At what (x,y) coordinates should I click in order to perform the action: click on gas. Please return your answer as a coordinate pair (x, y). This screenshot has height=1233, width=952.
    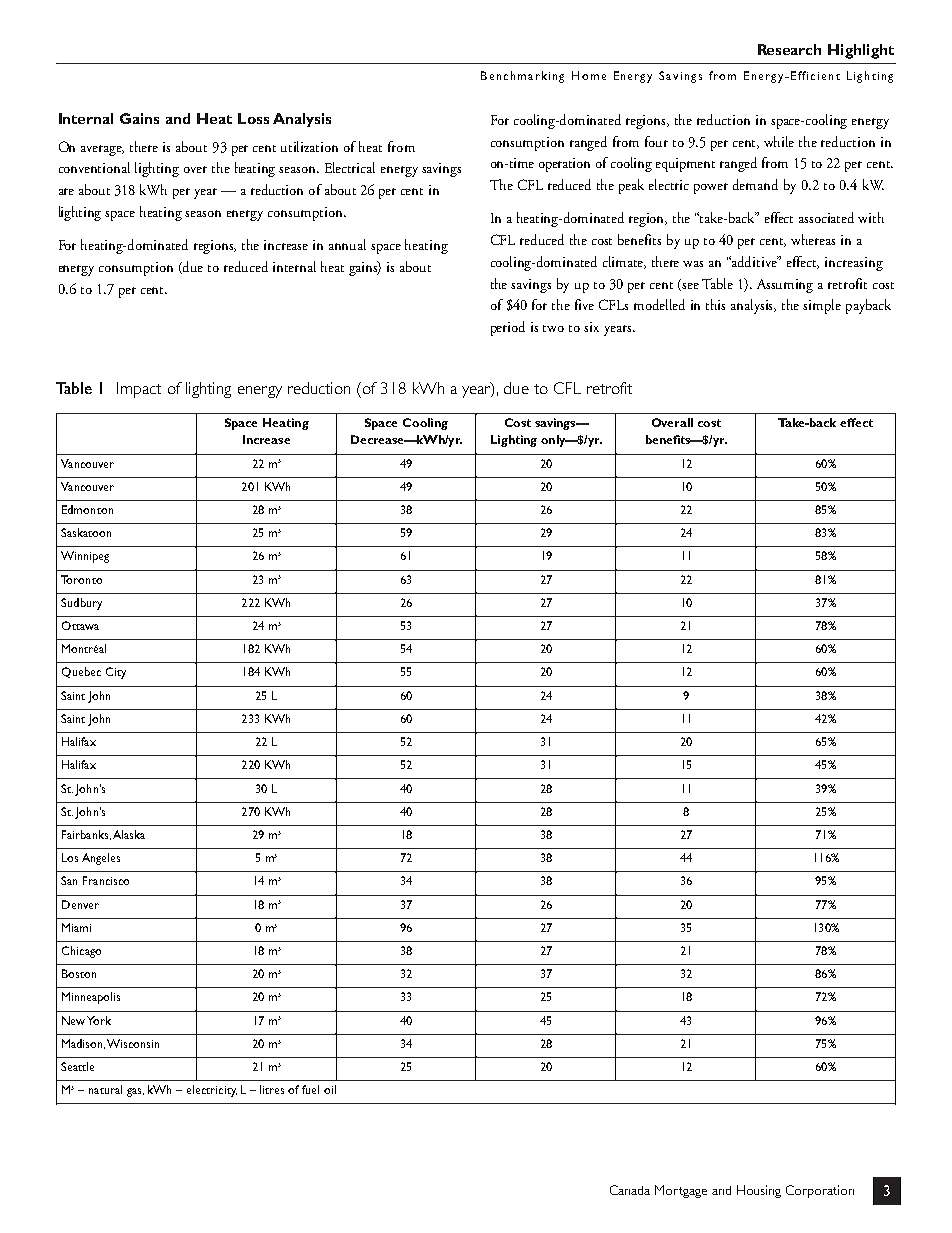
    Looking at the image, I should click on (135, 1092).
